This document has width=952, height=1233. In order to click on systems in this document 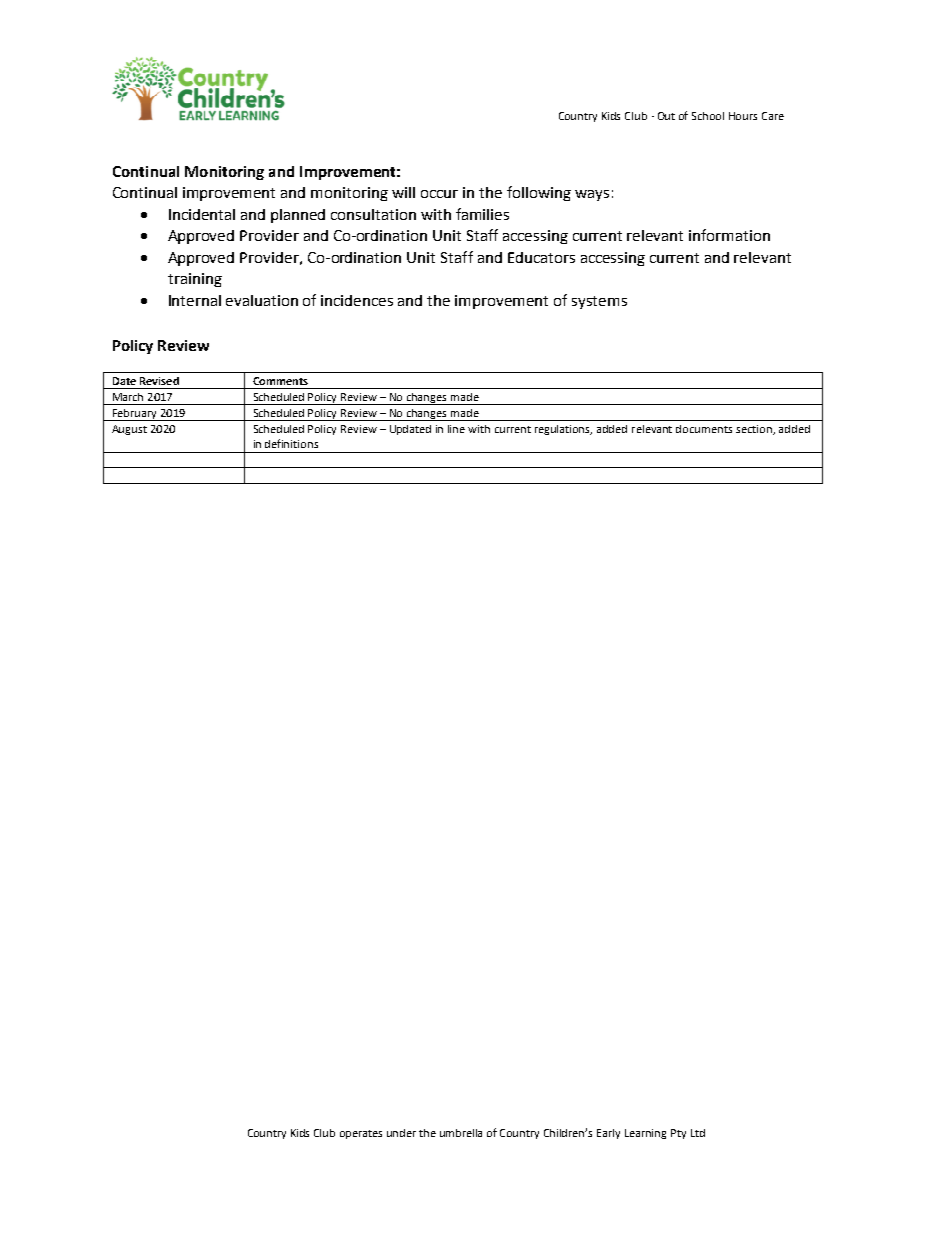, I will do `click(599, 302)`.
